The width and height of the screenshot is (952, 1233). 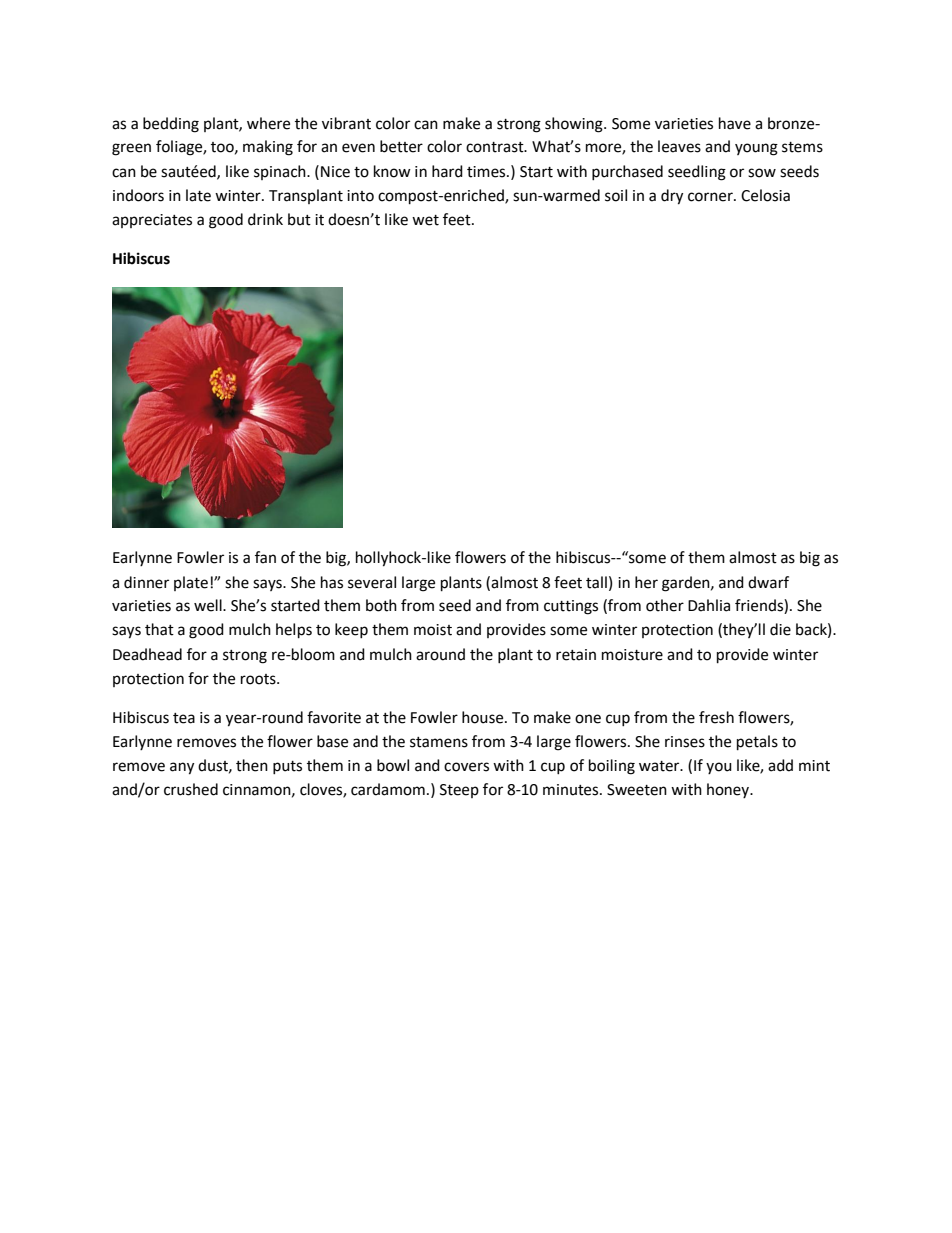 I want to click on wet, so click(x=425, y=220).
